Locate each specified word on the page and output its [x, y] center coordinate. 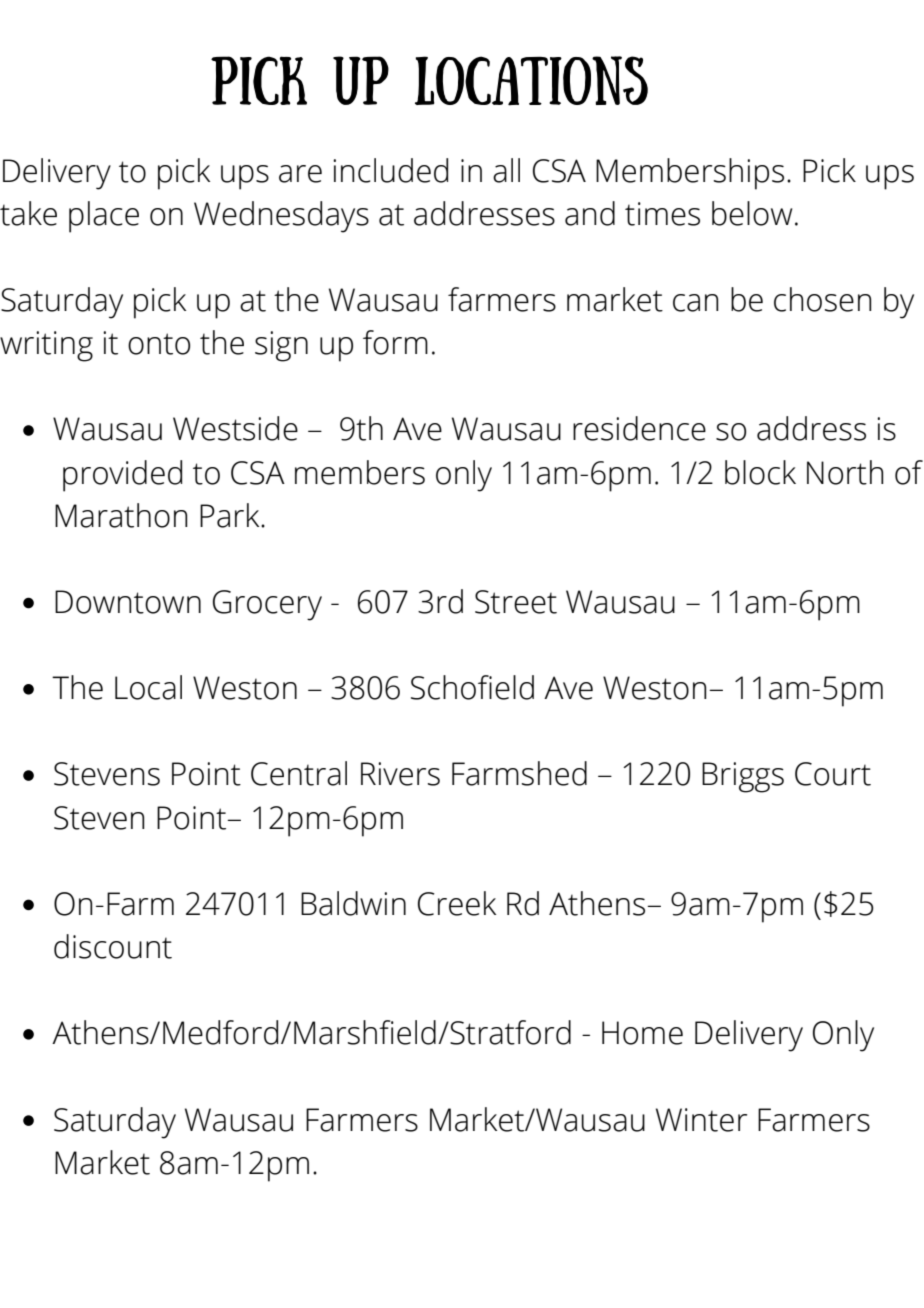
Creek [457, 903]
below [752, 213]
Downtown [128, 602]
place [104, 217]
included [390, 170]
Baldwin [353, 903]
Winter [701, 1120]
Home [642, 1033]
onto [159, 344]
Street [516, 602]
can [696, 303]
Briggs [743, 777]
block [760, 472]
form [395, 342]
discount [113, 946]
